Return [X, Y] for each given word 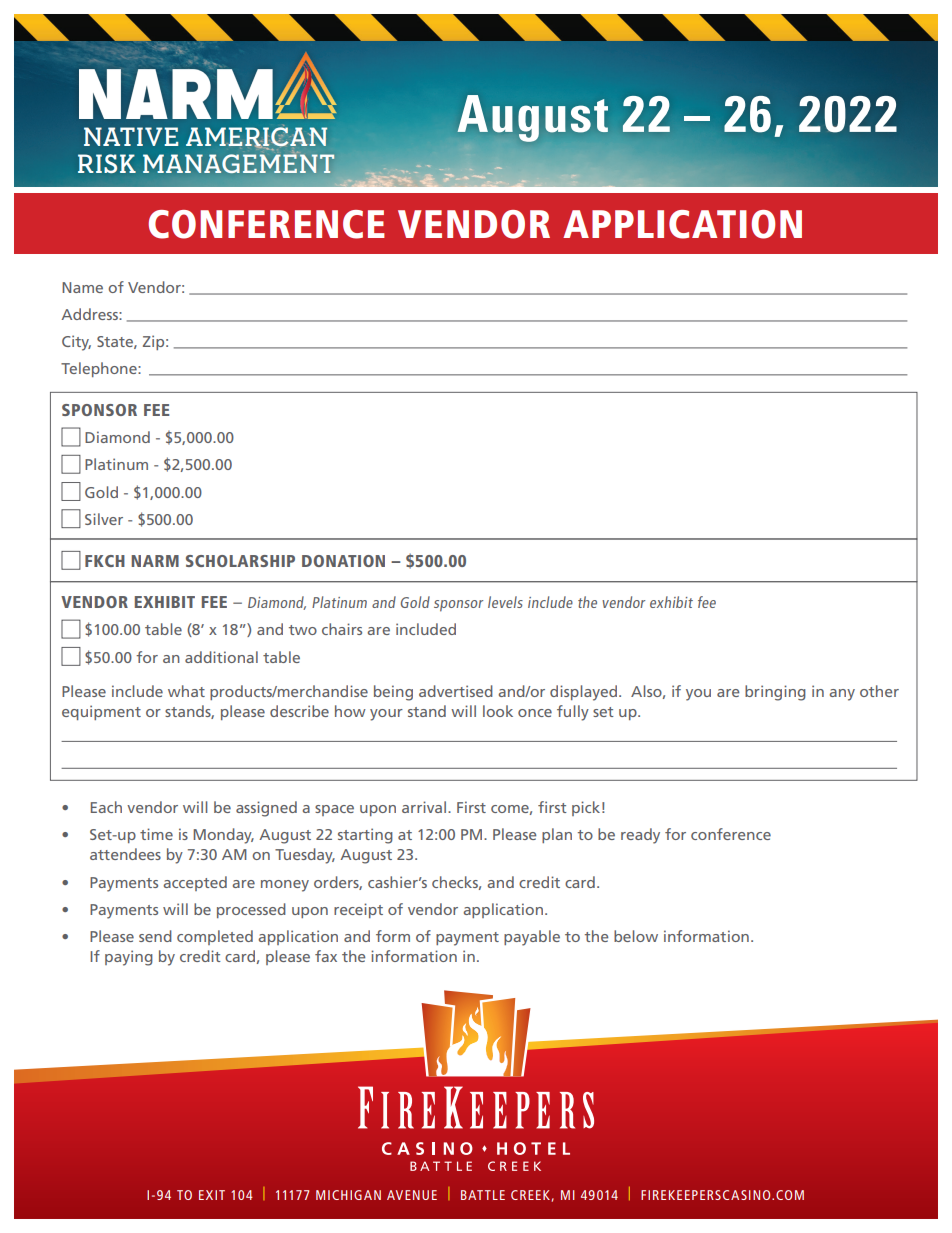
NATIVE [131, 136]
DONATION [343, 561]
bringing [775, 693]
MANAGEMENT [238, 163]
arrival [425, 807]
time [156, 834]
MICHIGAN [348, 1195]
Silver [104, 519]
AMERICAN [256, 137]
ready [640, 836]
